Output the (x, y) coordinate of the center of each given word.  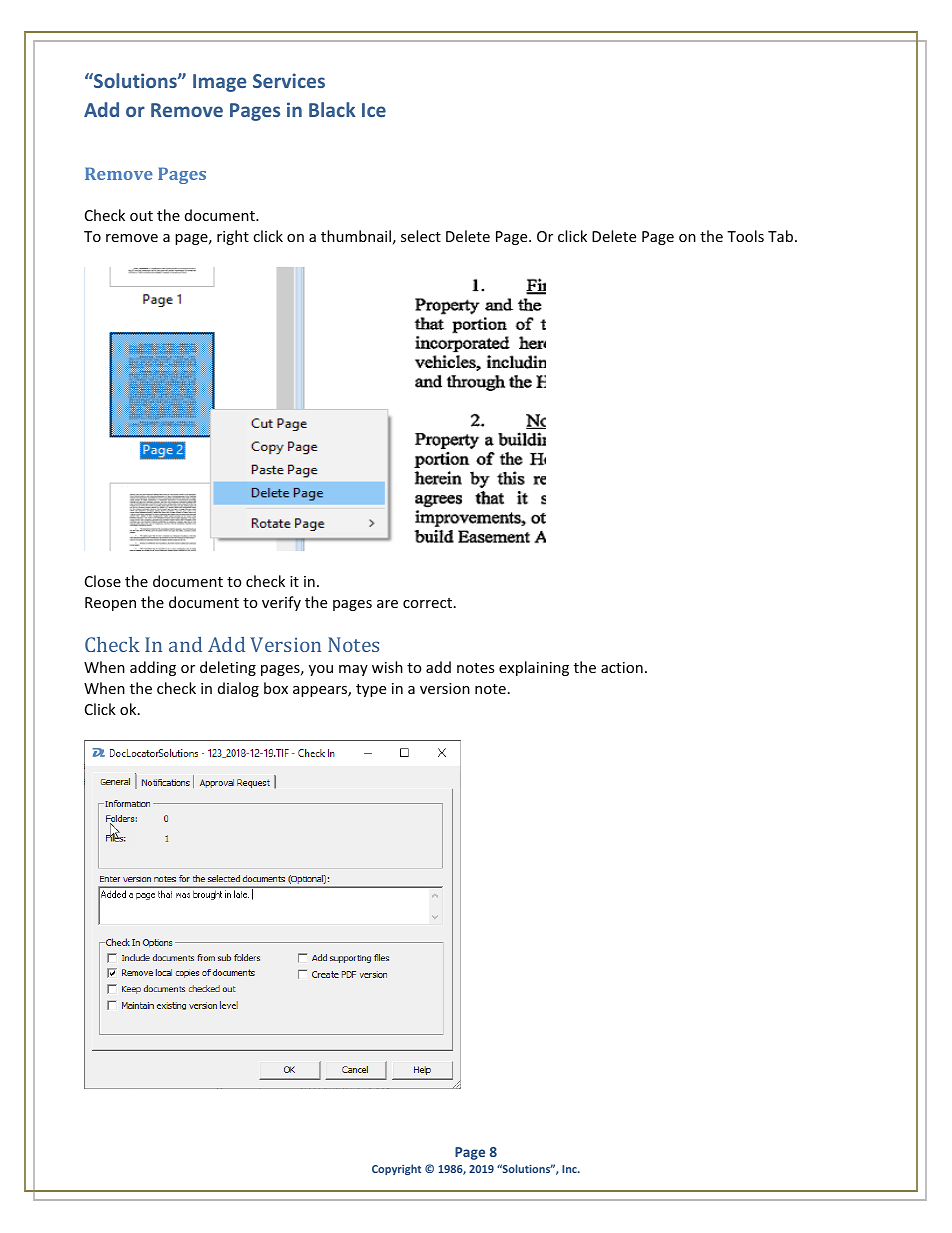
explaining (534, 668)
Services (289, 80)
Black (332, 109)
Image (220, 83)
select (421, 236)
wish (387, 667)
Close (103, 581)
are (387, 604)
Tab (782, 236)
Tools (745, 236)
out (141, 216)
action (622, 667)
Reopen (110, 604)
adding (153, 668)
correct (427, 603)
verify (281, 603)
